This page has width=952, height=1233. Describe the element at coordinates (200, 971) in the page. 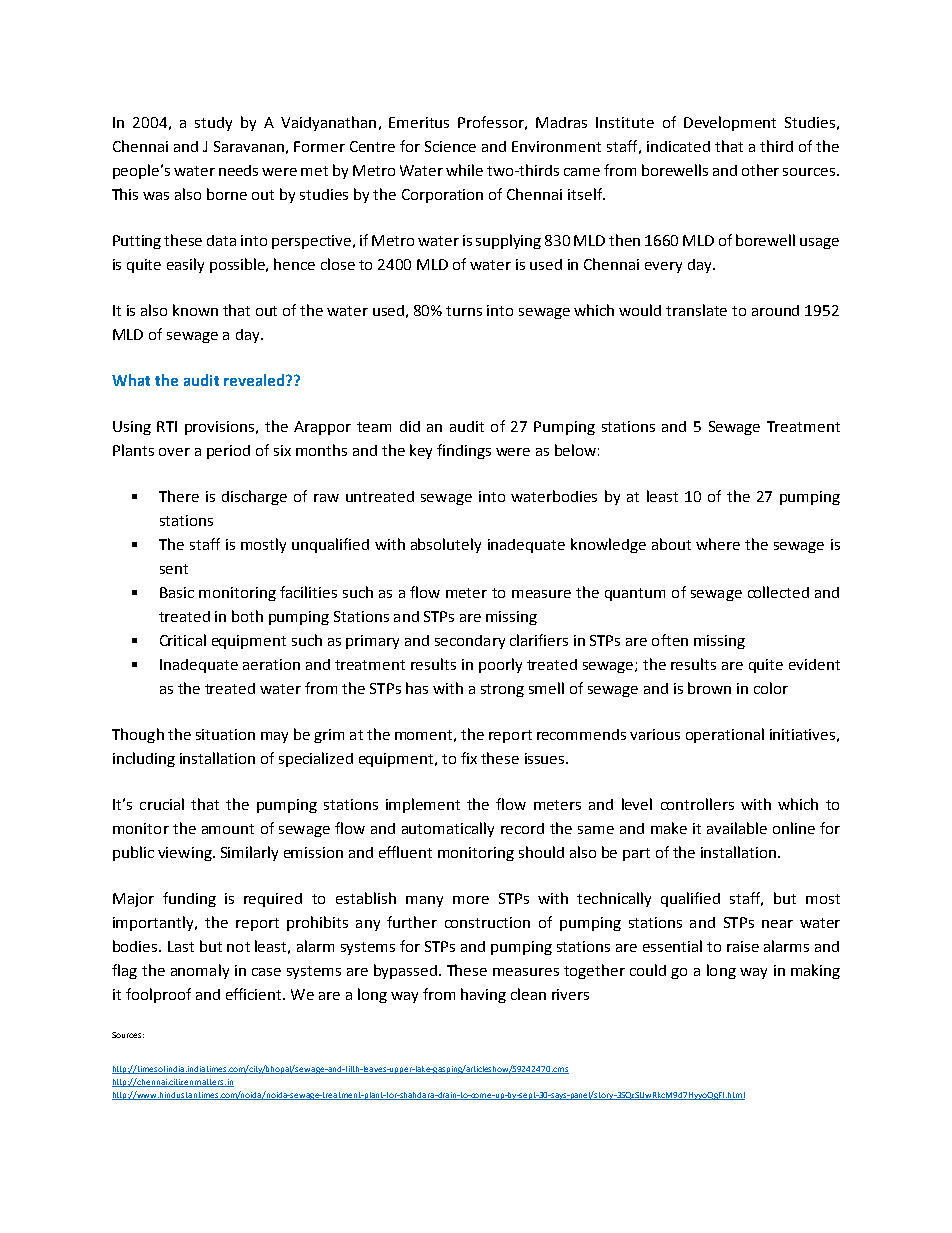

I see `anomaly` at that location.
